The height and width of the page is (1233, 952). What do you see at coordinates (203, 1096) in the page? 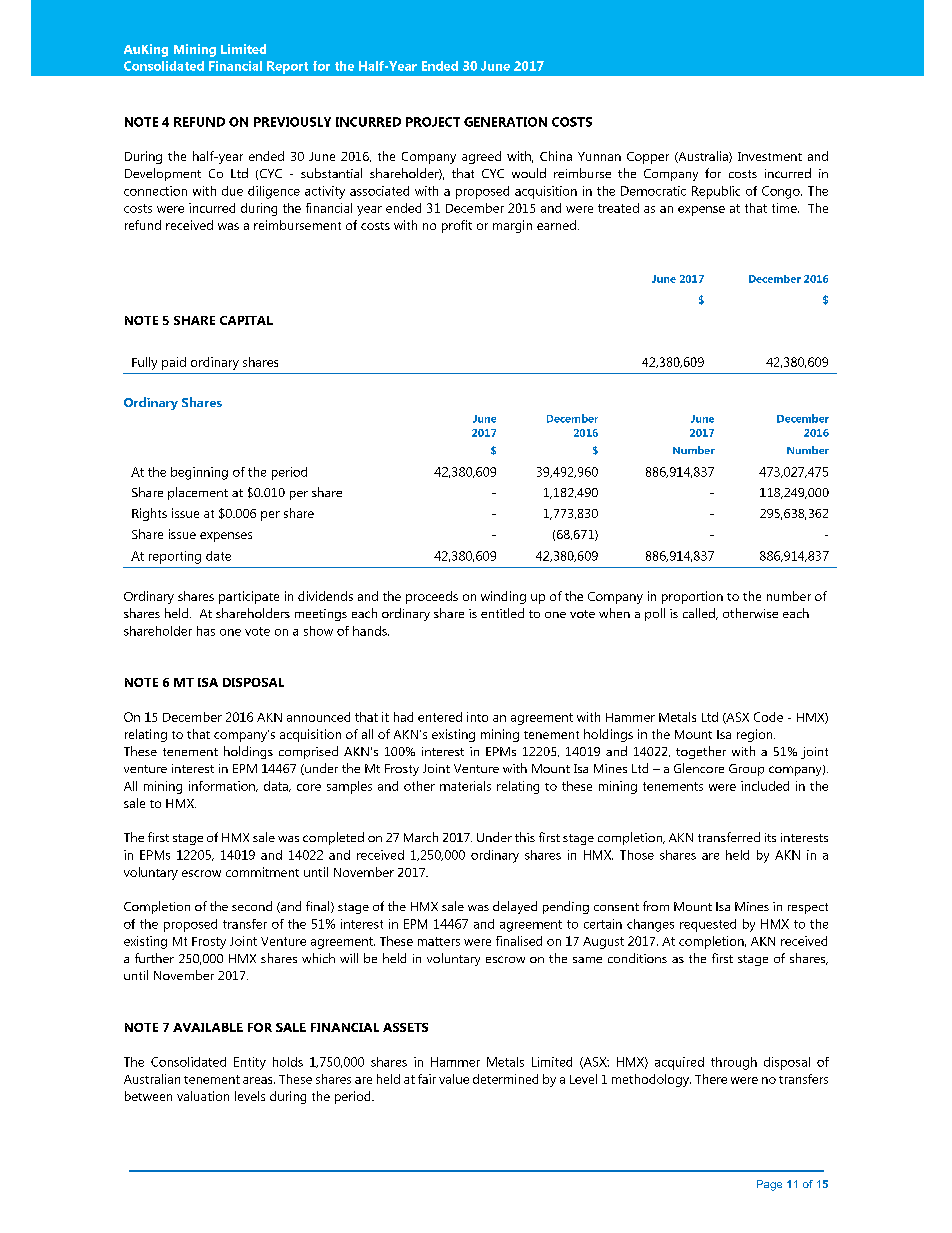
I see `valuation` at bounding box center [203, 1096].
